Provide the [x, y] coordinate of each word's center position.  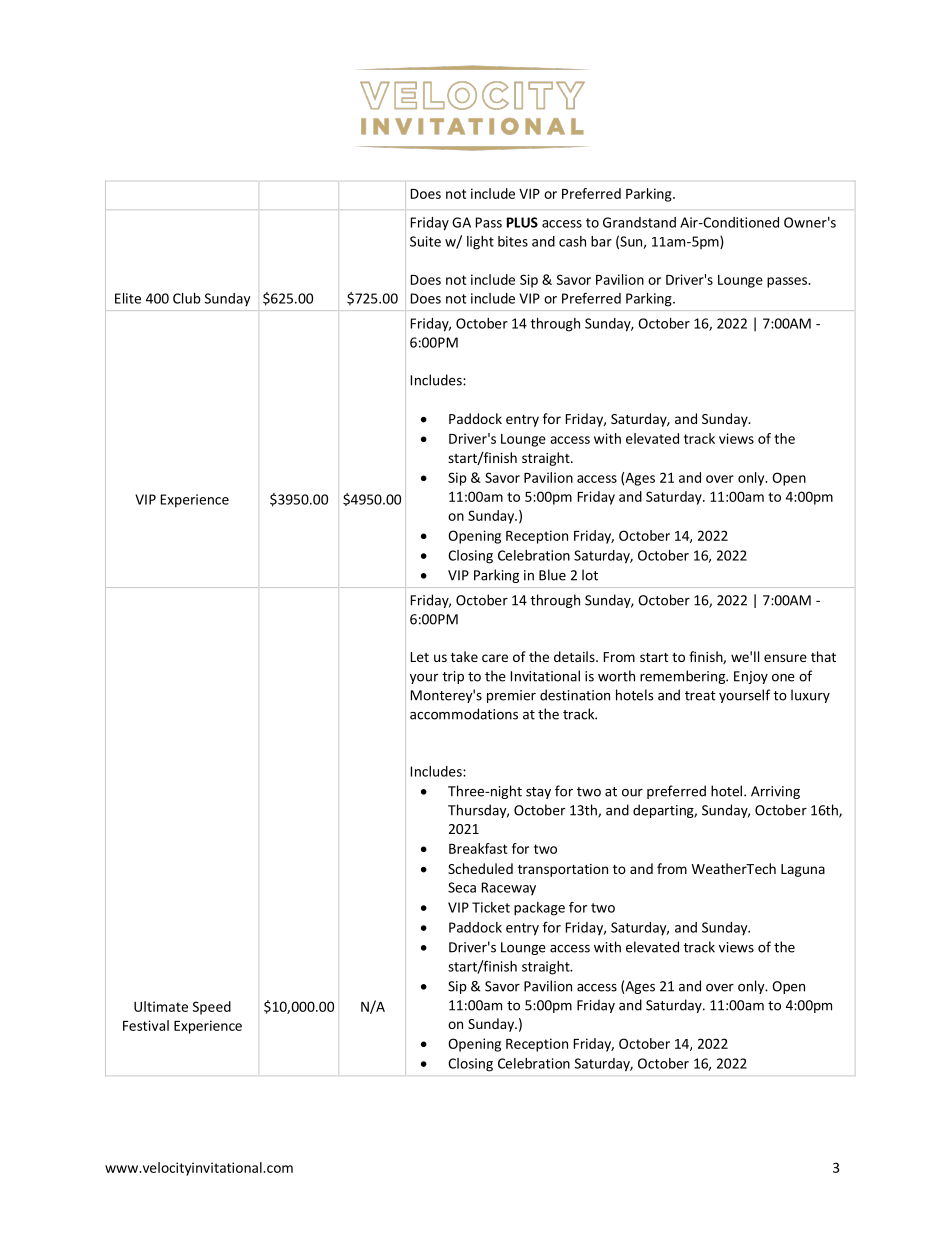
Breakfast [478, 848]
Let [420, 657]
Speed [212, 1008]
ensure [785, 658]
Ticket [491, 907]
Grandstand [639, 222]
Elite [128, 298]
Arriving [775, 792]
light [480, 243]
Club [187, 298]
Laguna [803, 870]
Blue [552, 575]
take [464, 656]
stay [538, 793]
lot [590, 575]
